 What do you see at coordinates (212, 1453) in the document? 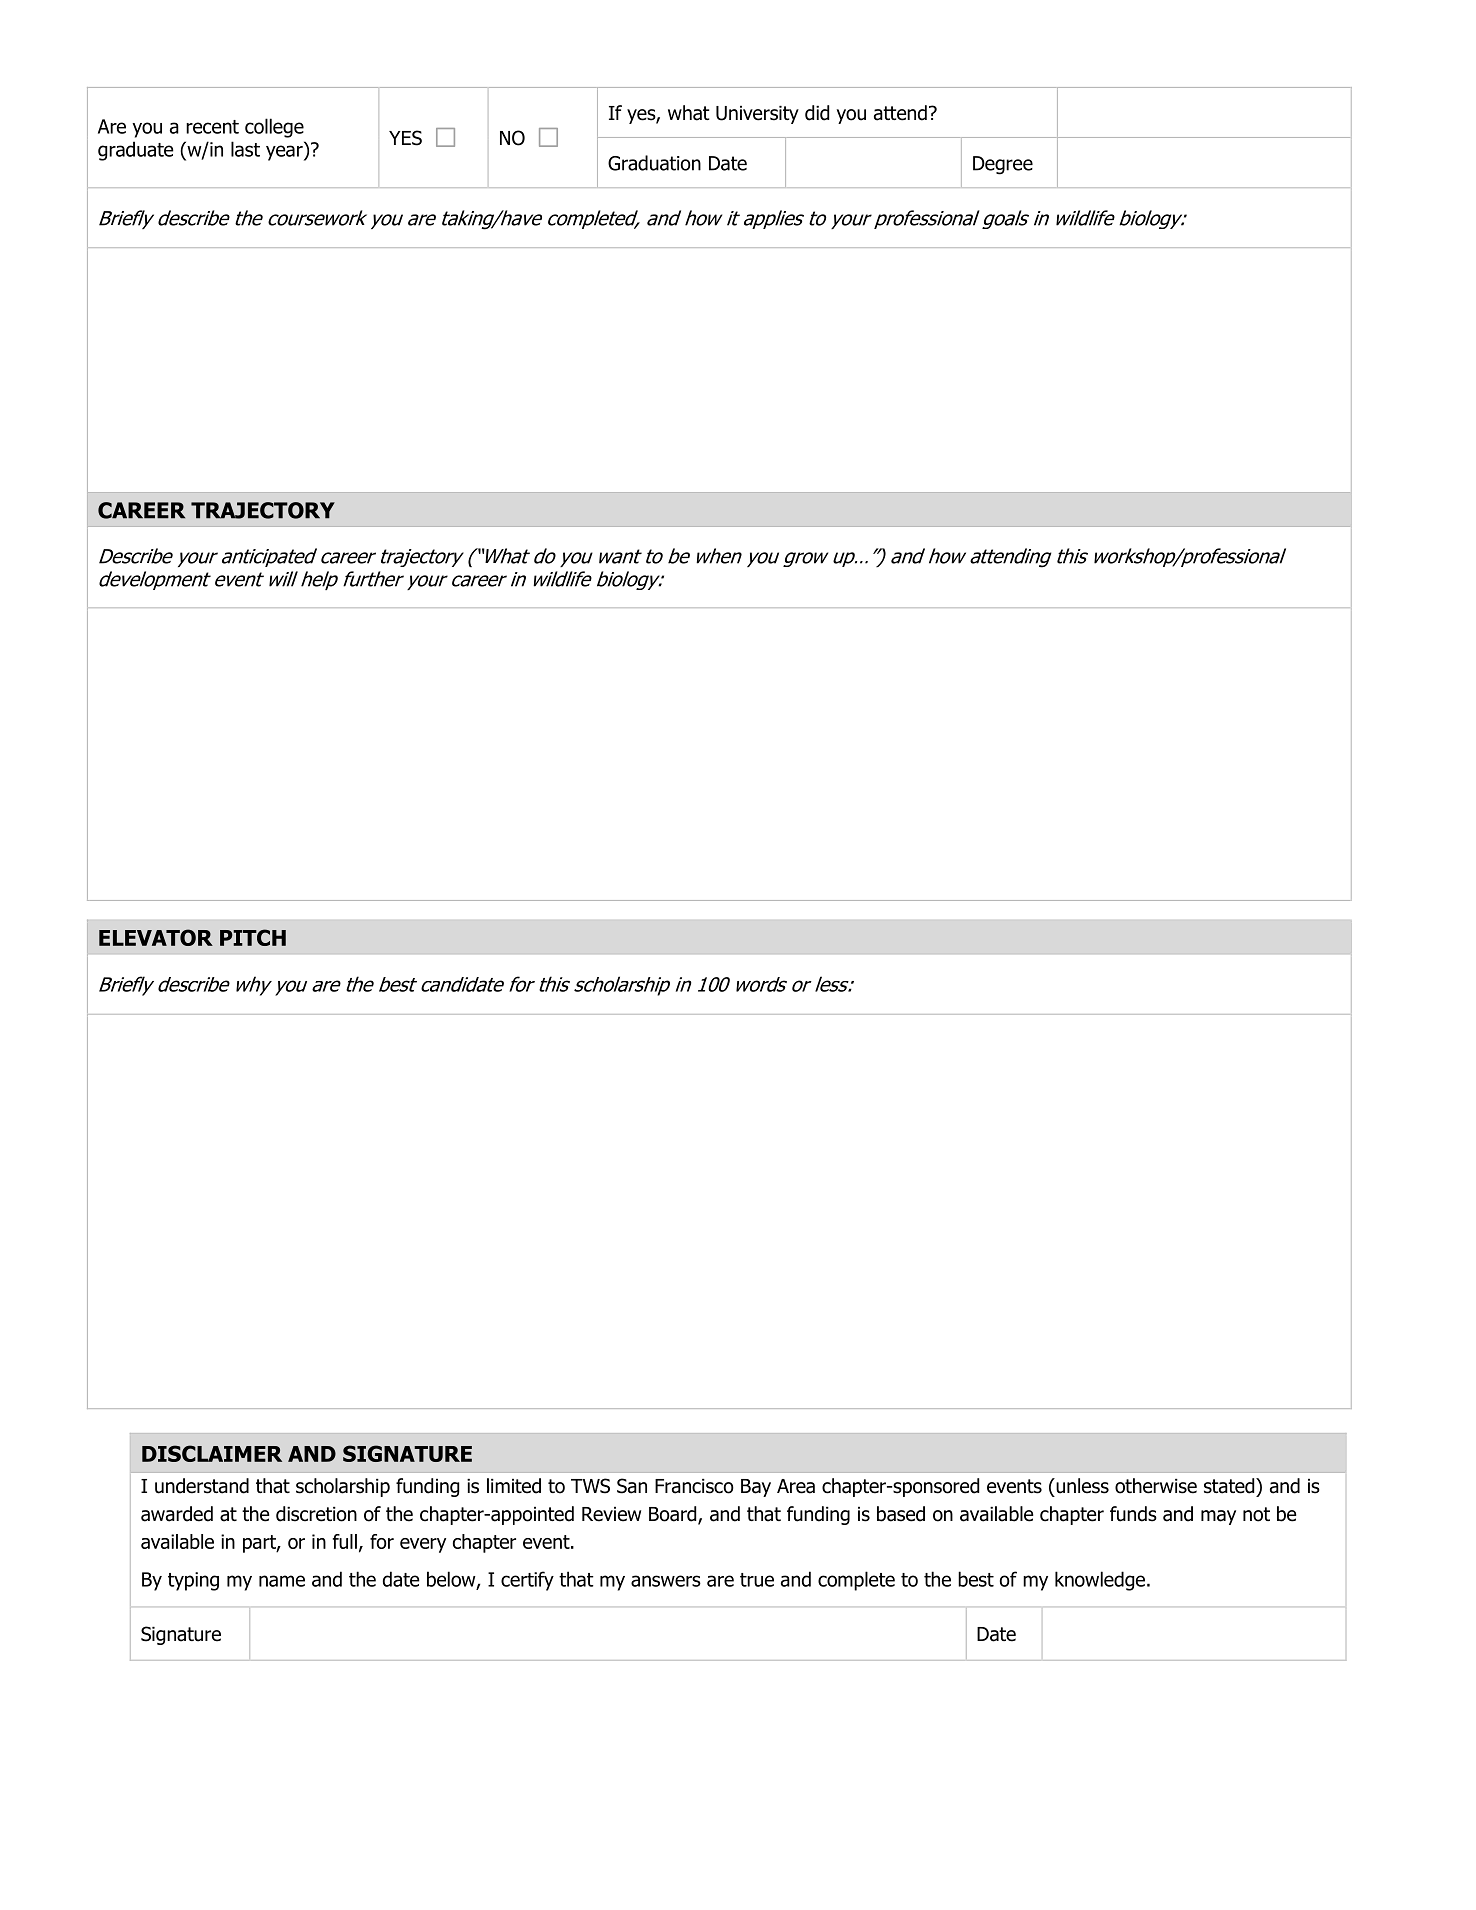
I see `DISCLAIMER` at bounding box center [212, 1453].
